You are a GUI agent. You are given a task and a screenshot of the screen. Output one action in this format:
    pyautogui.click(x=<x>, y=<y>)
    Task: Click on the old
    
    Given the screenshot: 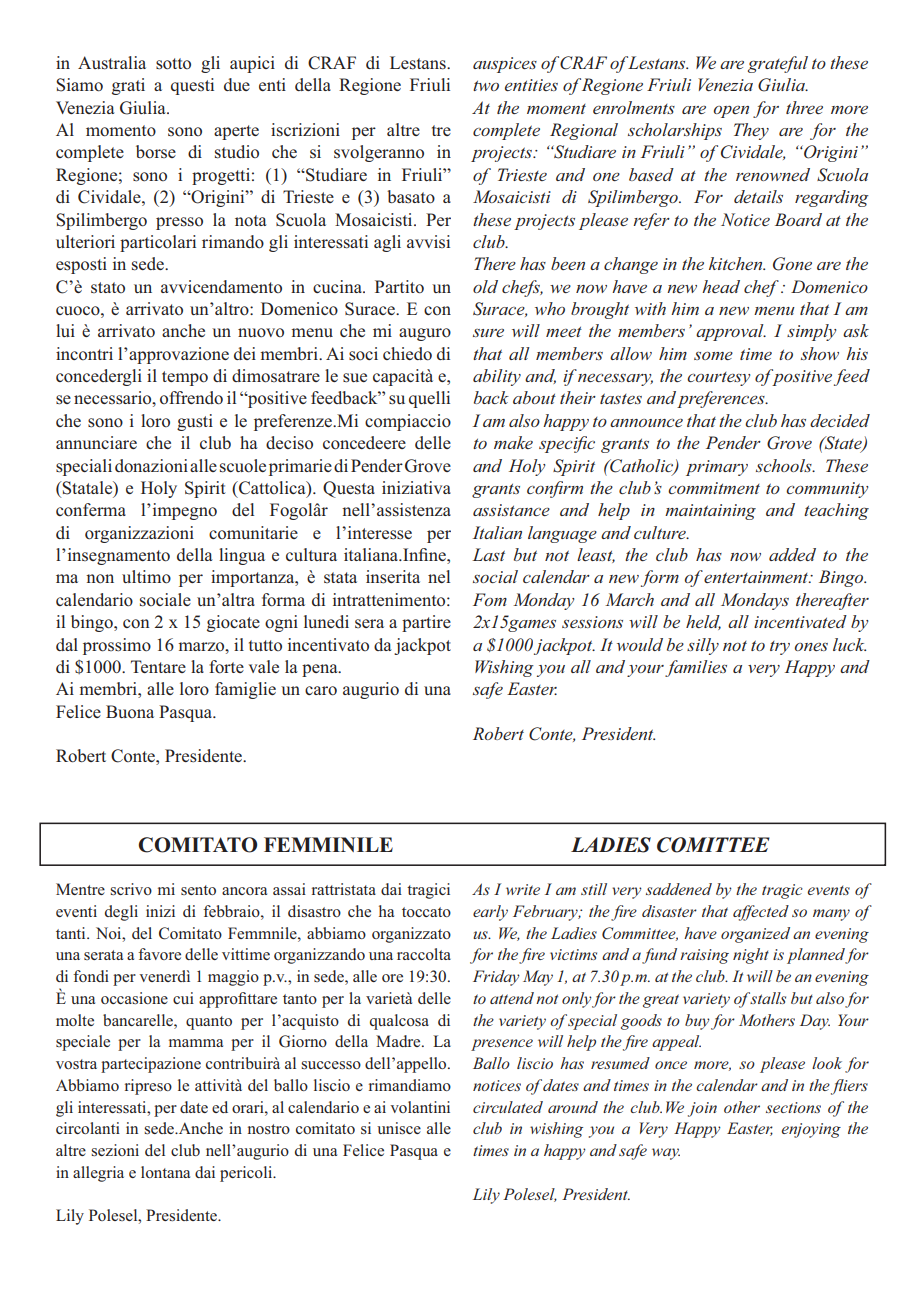 What is the action you would take?
    pyautogui.click(x=485, y=286)
